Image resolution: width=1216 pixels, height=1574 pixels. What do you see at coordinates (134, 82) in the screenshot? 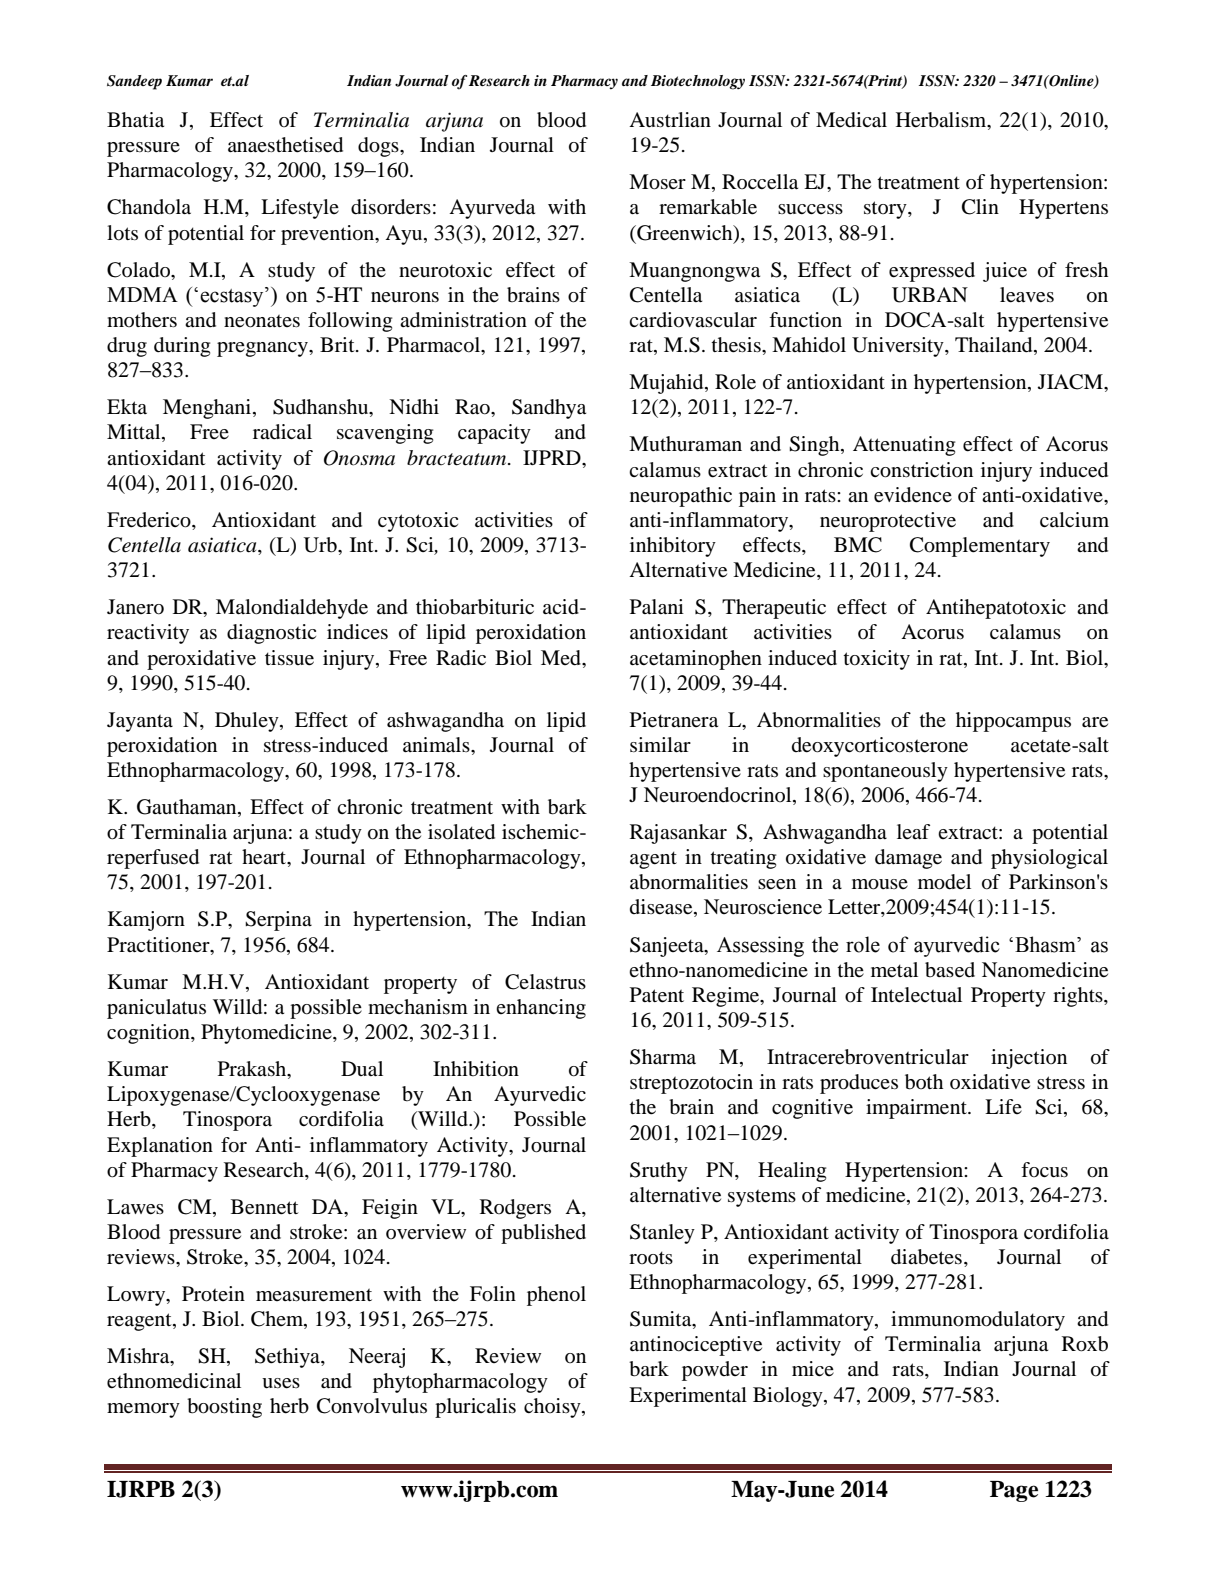
I see `Sandeep` at bounding box center [134, 82].
